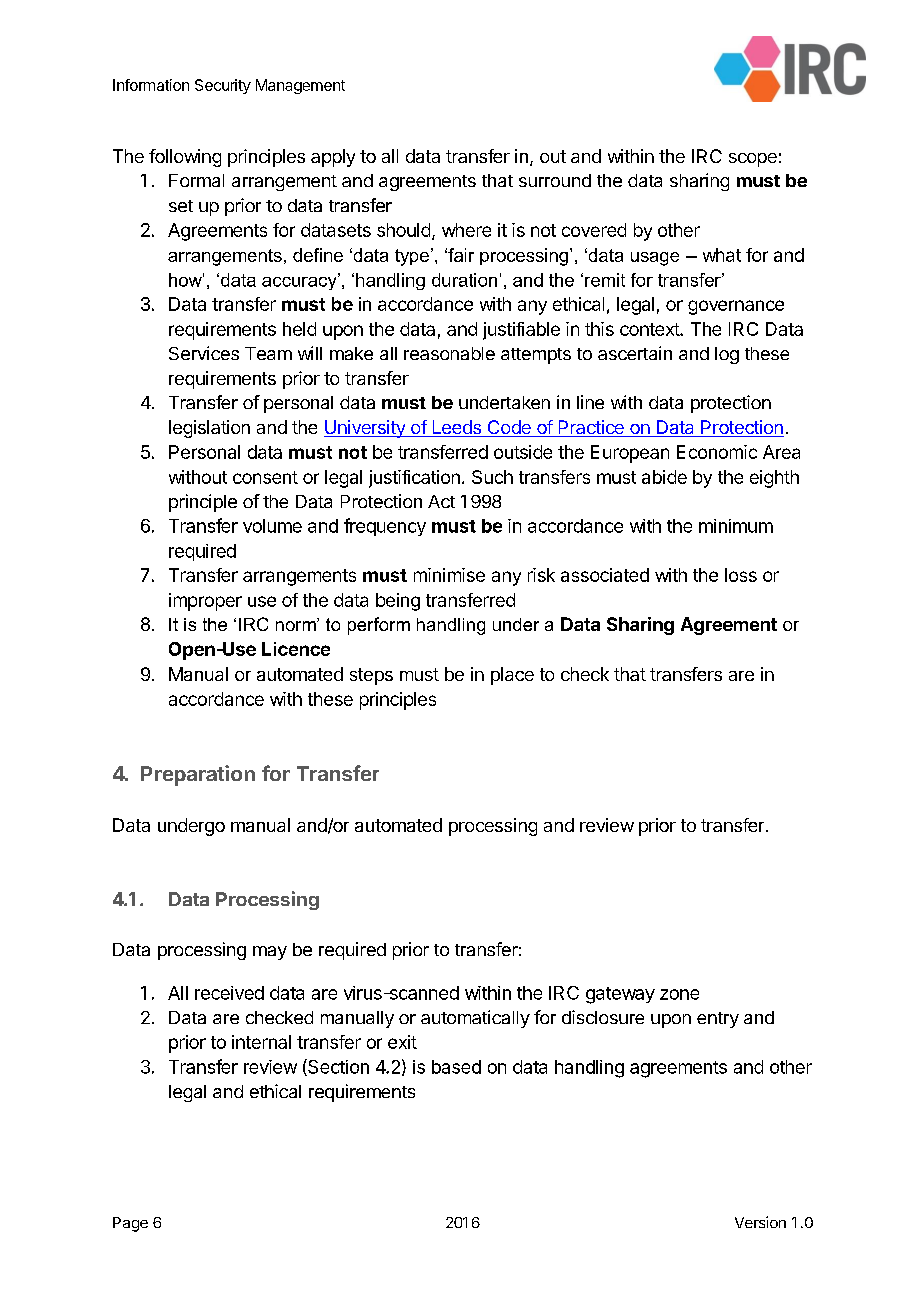 The width and height of the page is (924, 1308). I want to click on place, so click(512, 676).
